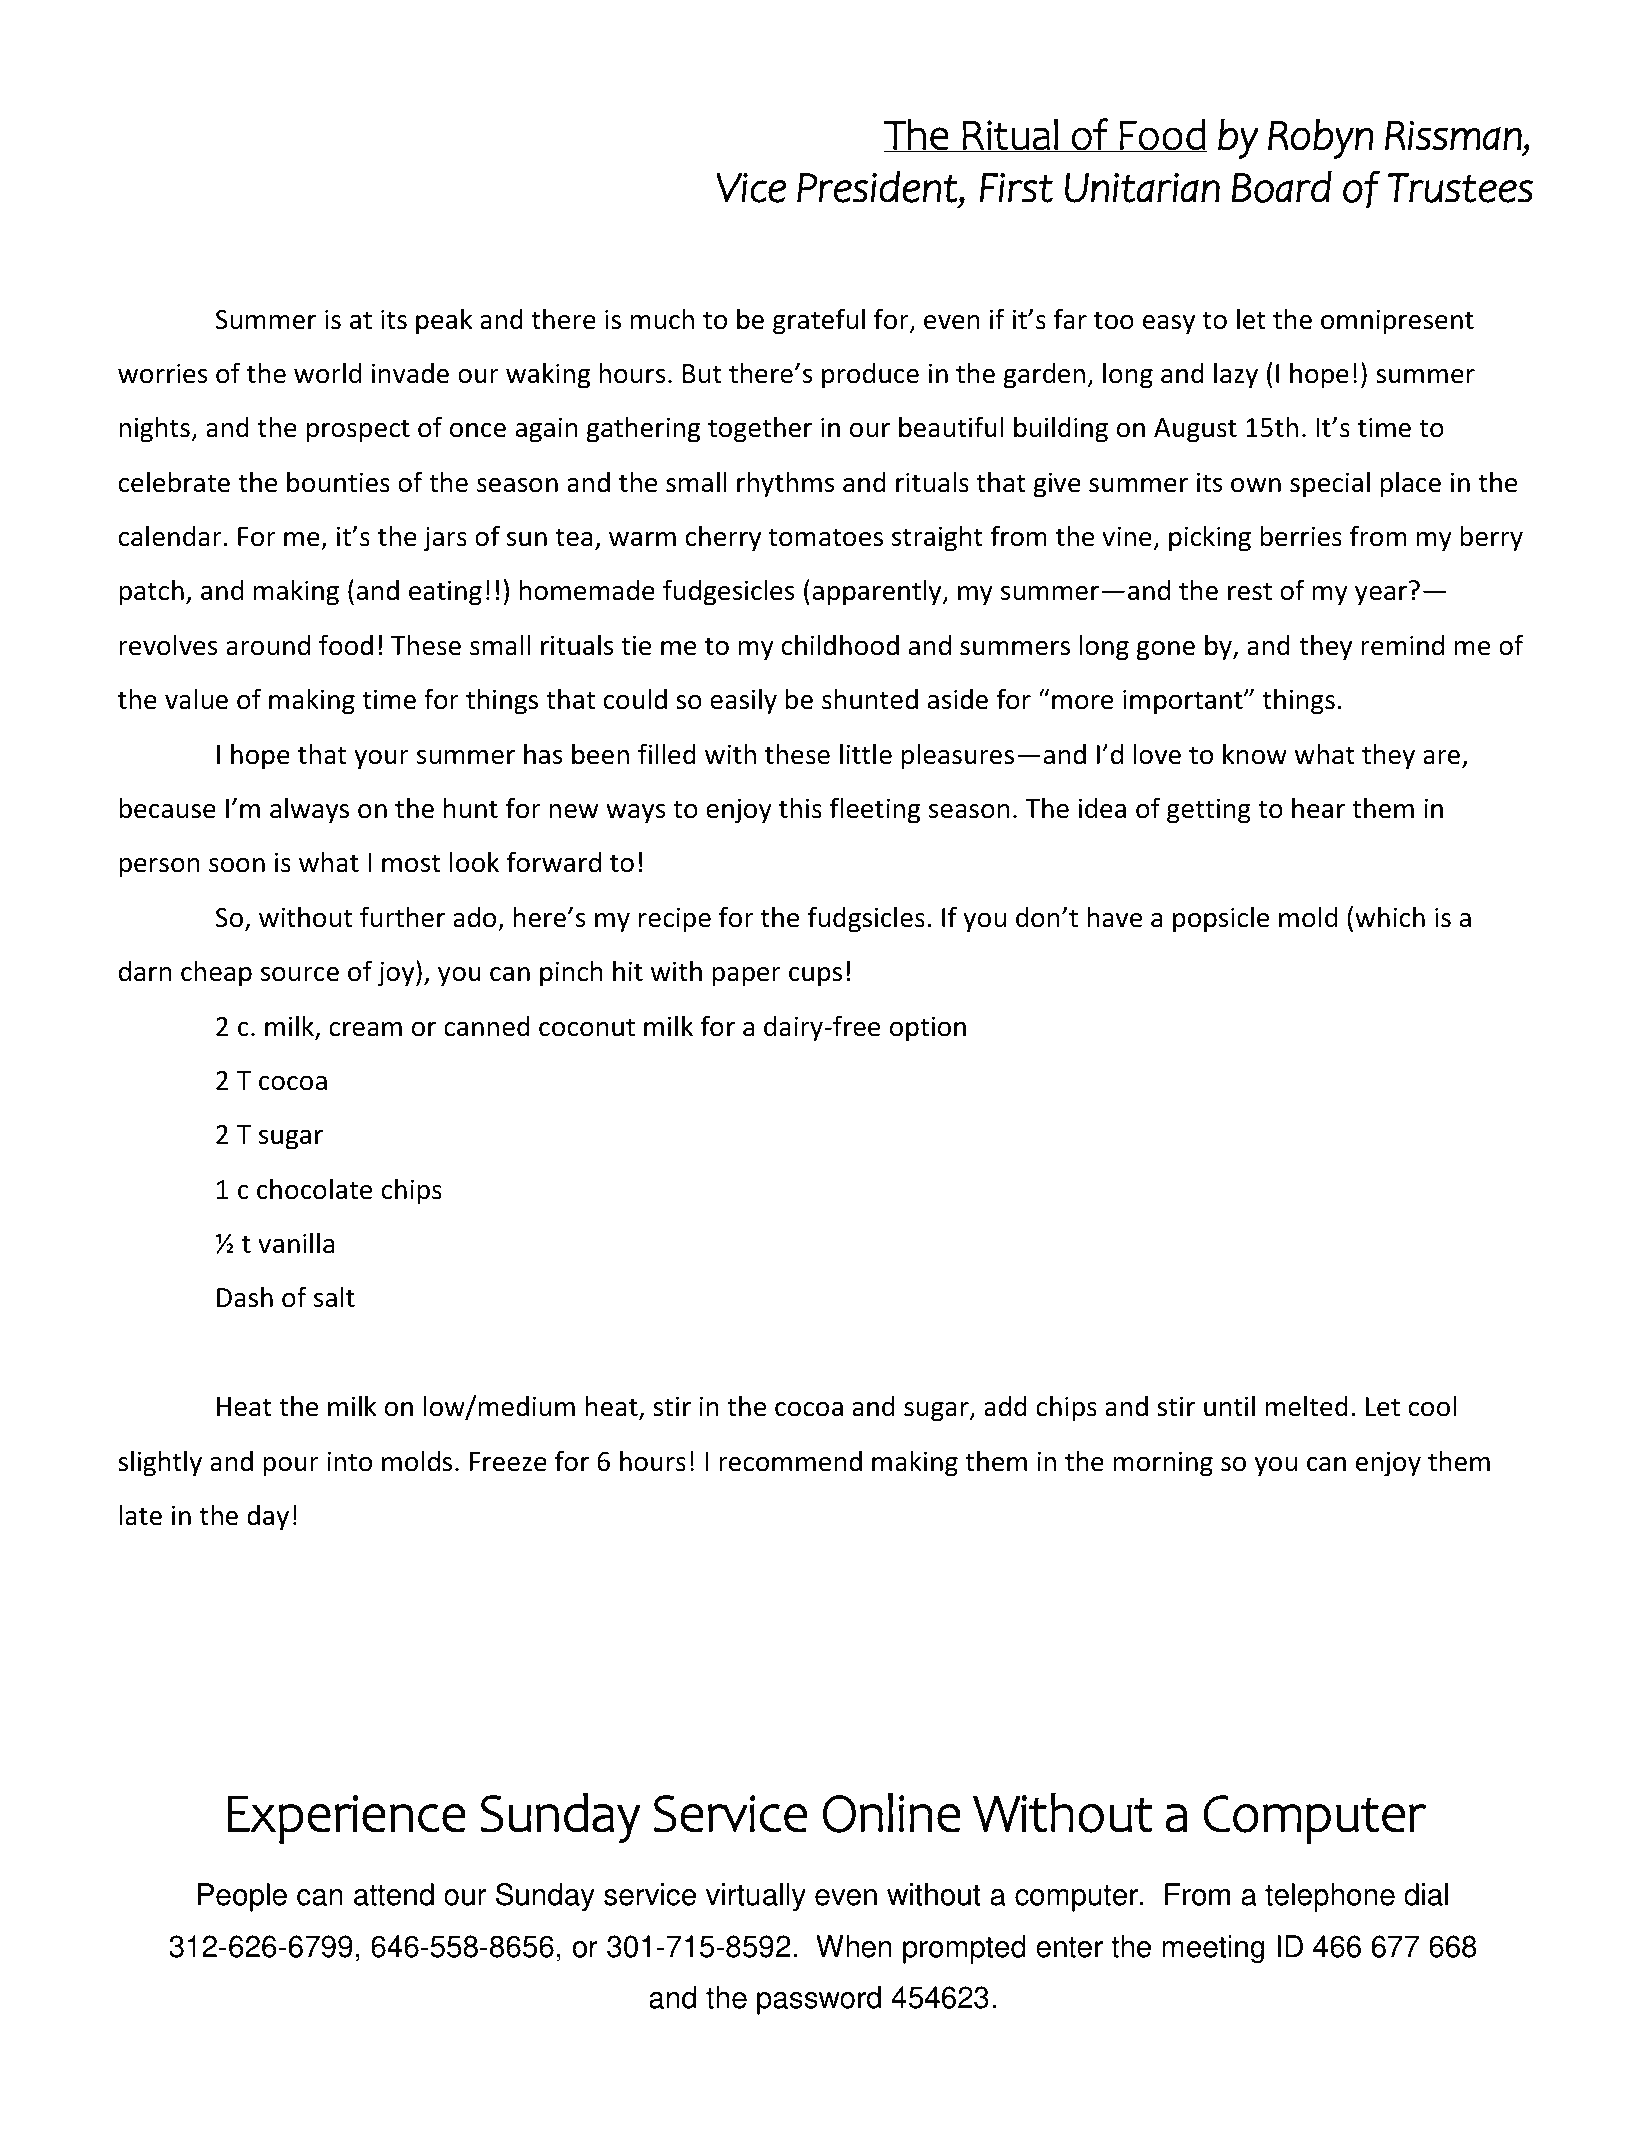 The image size is (1652, 2138). What do you see at coordinates (1390, 917) in the page?
I see `which` at bounding box center [1390, 917].
